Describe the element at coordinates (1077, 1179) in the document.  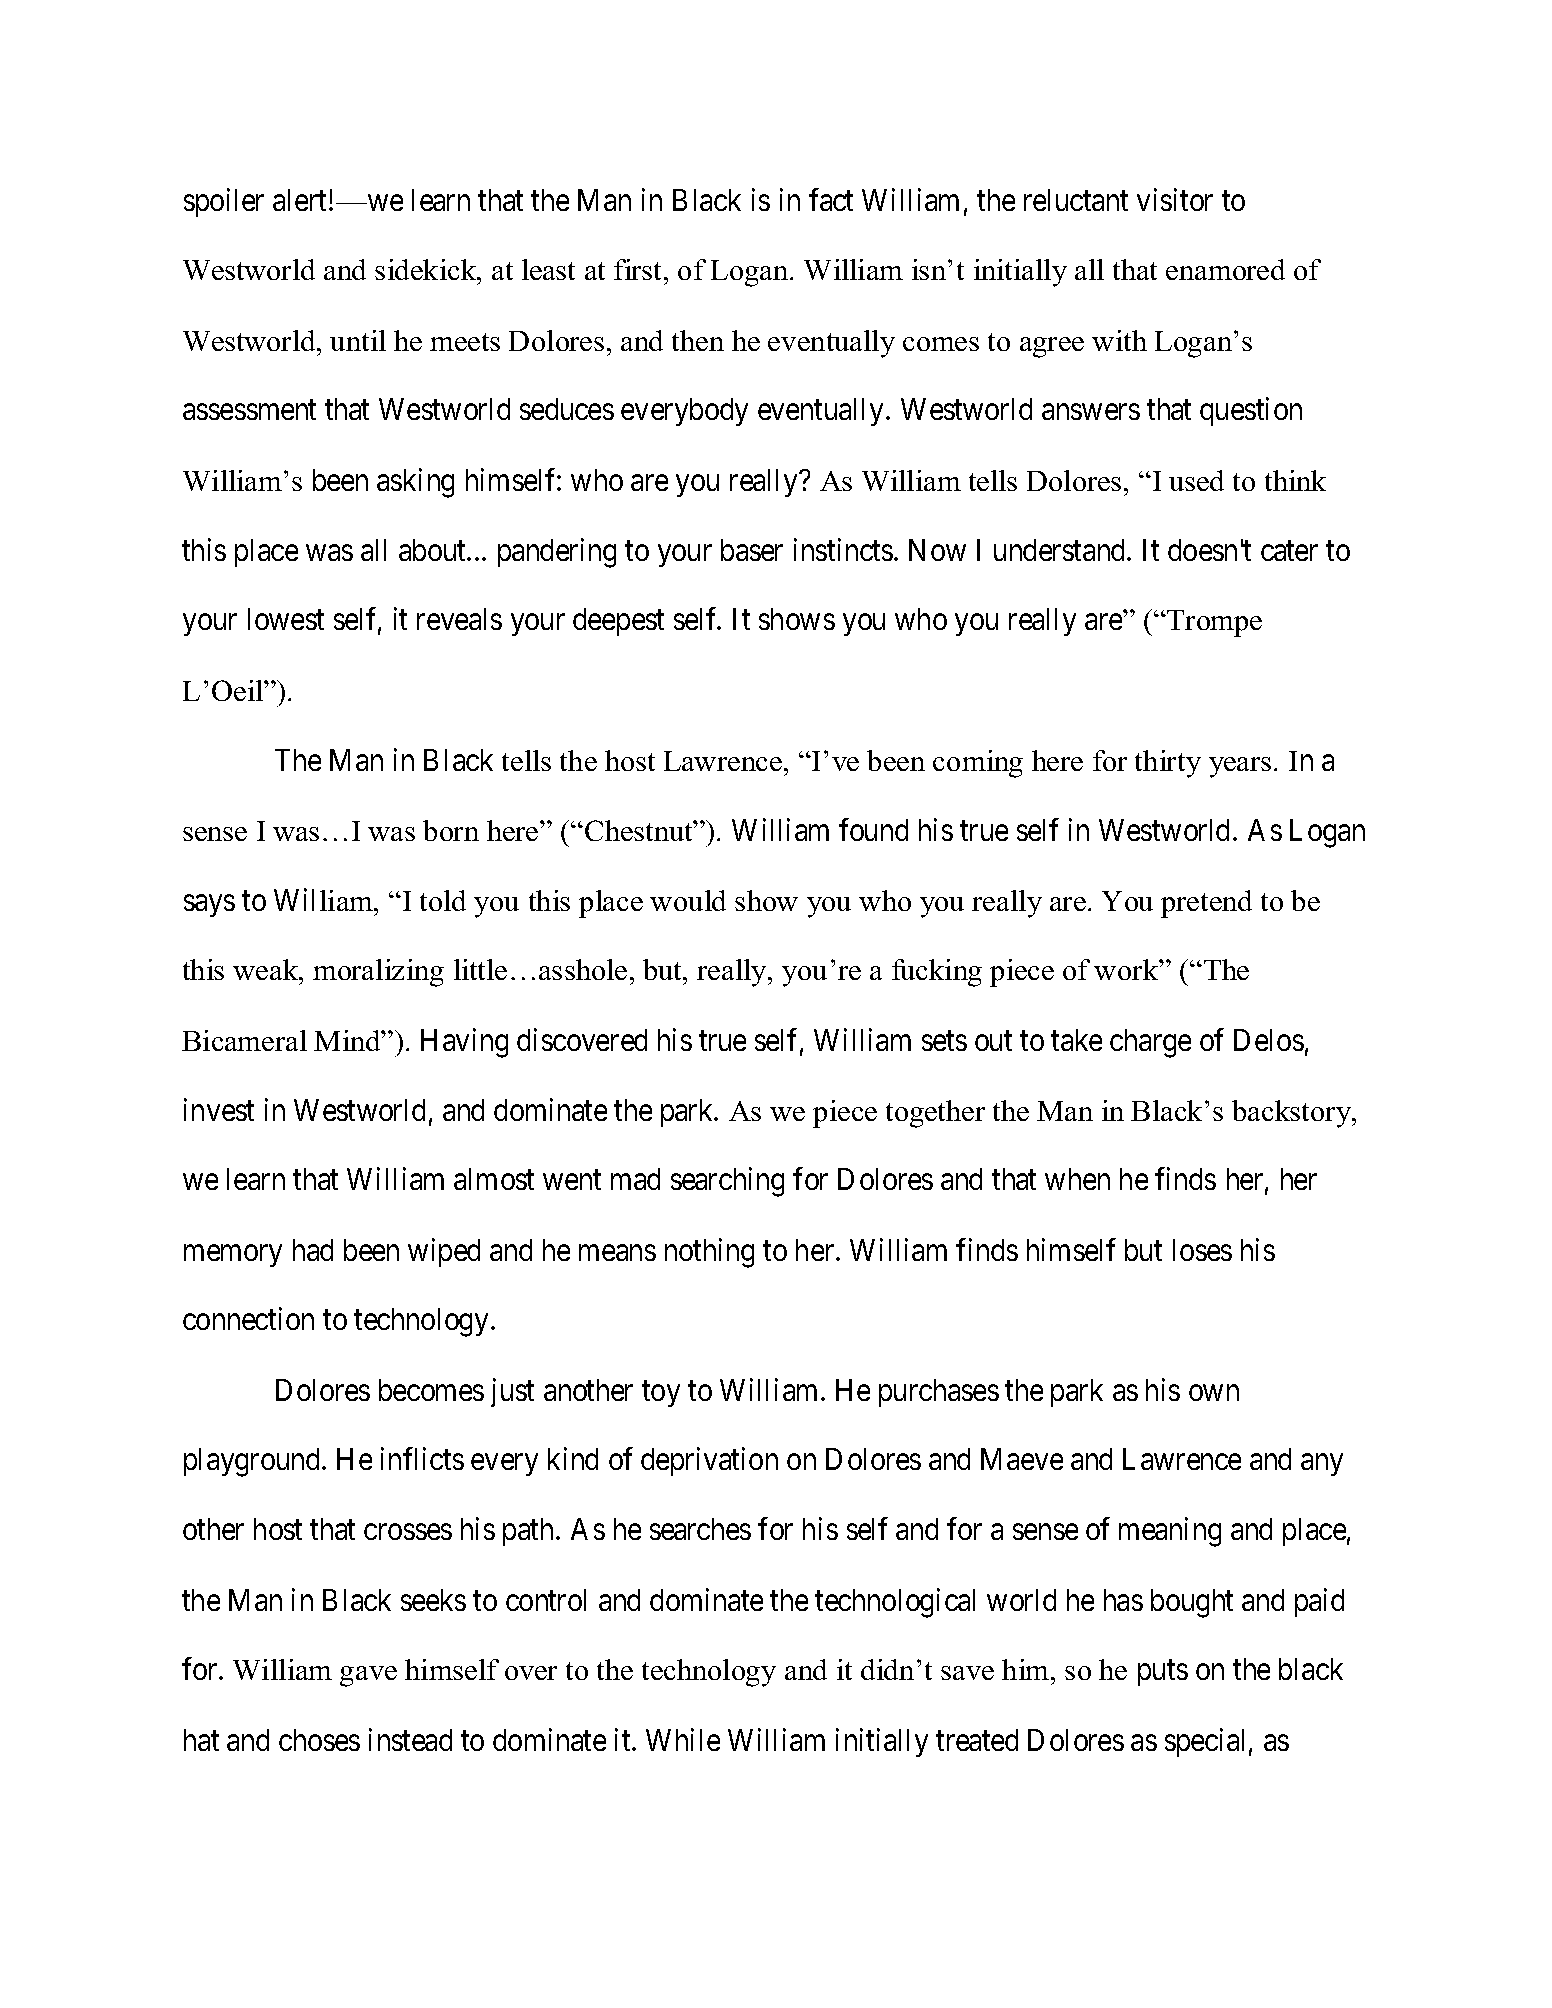
I see `when` at that location.
